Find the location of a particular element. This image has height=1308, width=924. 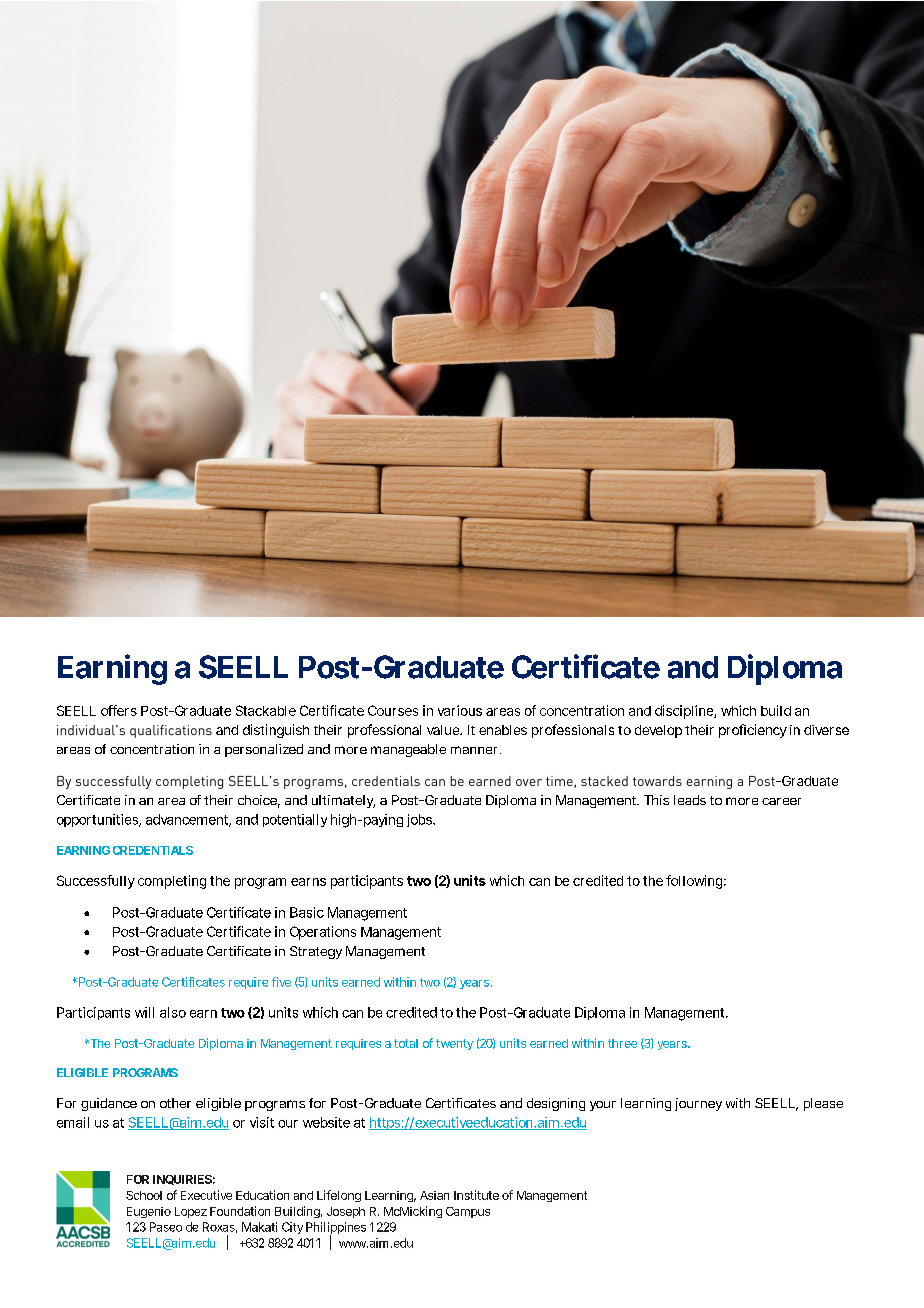

twenty is located at coordinates (454, 1044).
